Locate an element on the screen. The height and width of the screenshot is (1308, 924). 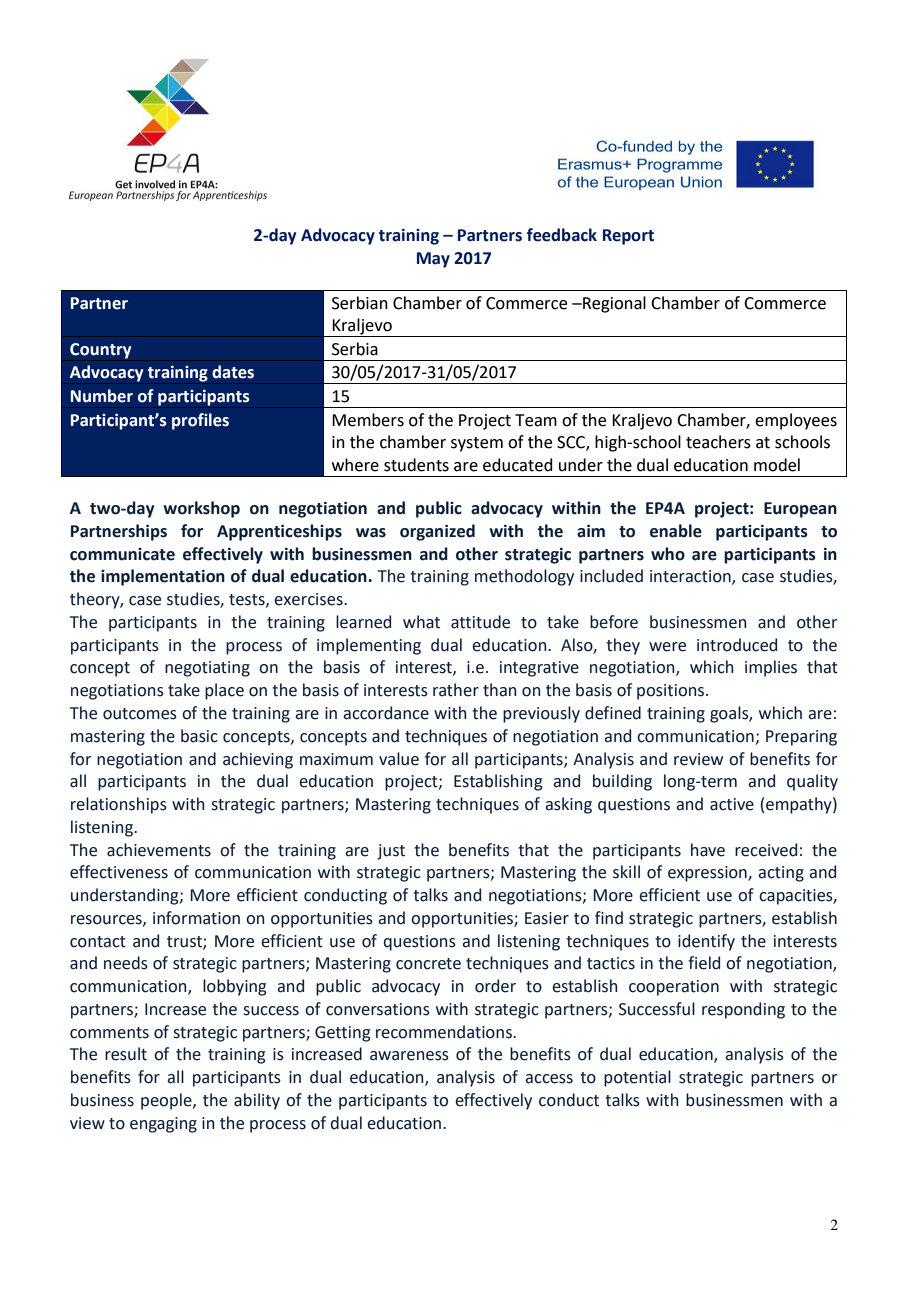
people is located at coordinates (167, 1101).
